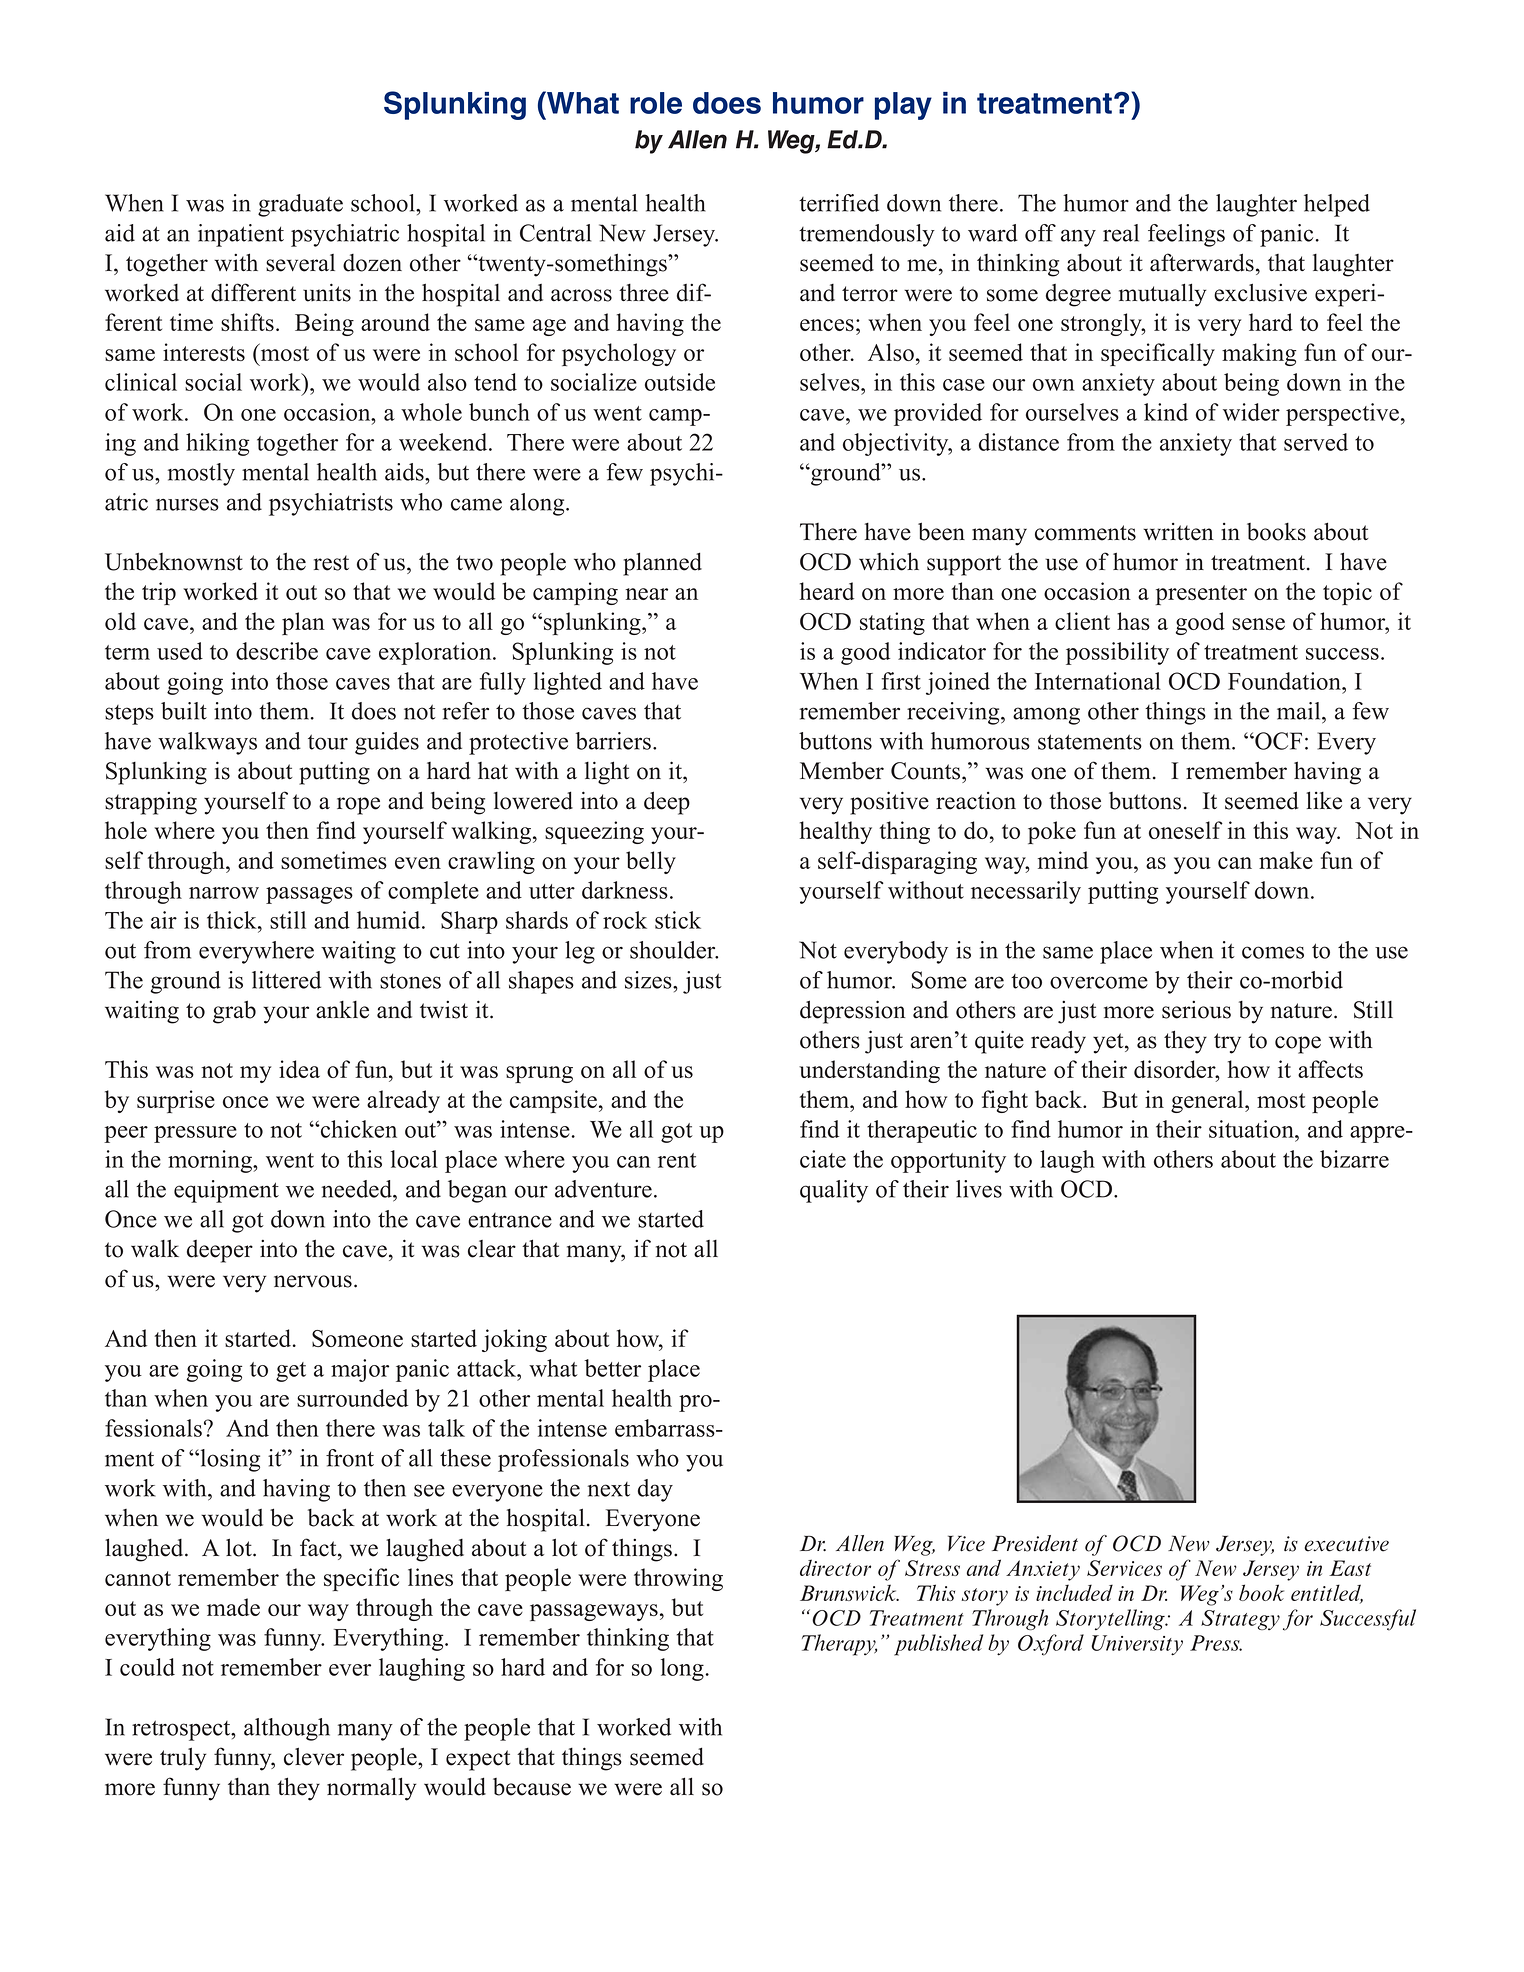  Describe the element at coordinates (287, 1729) in the image. I see `although` at that location.
